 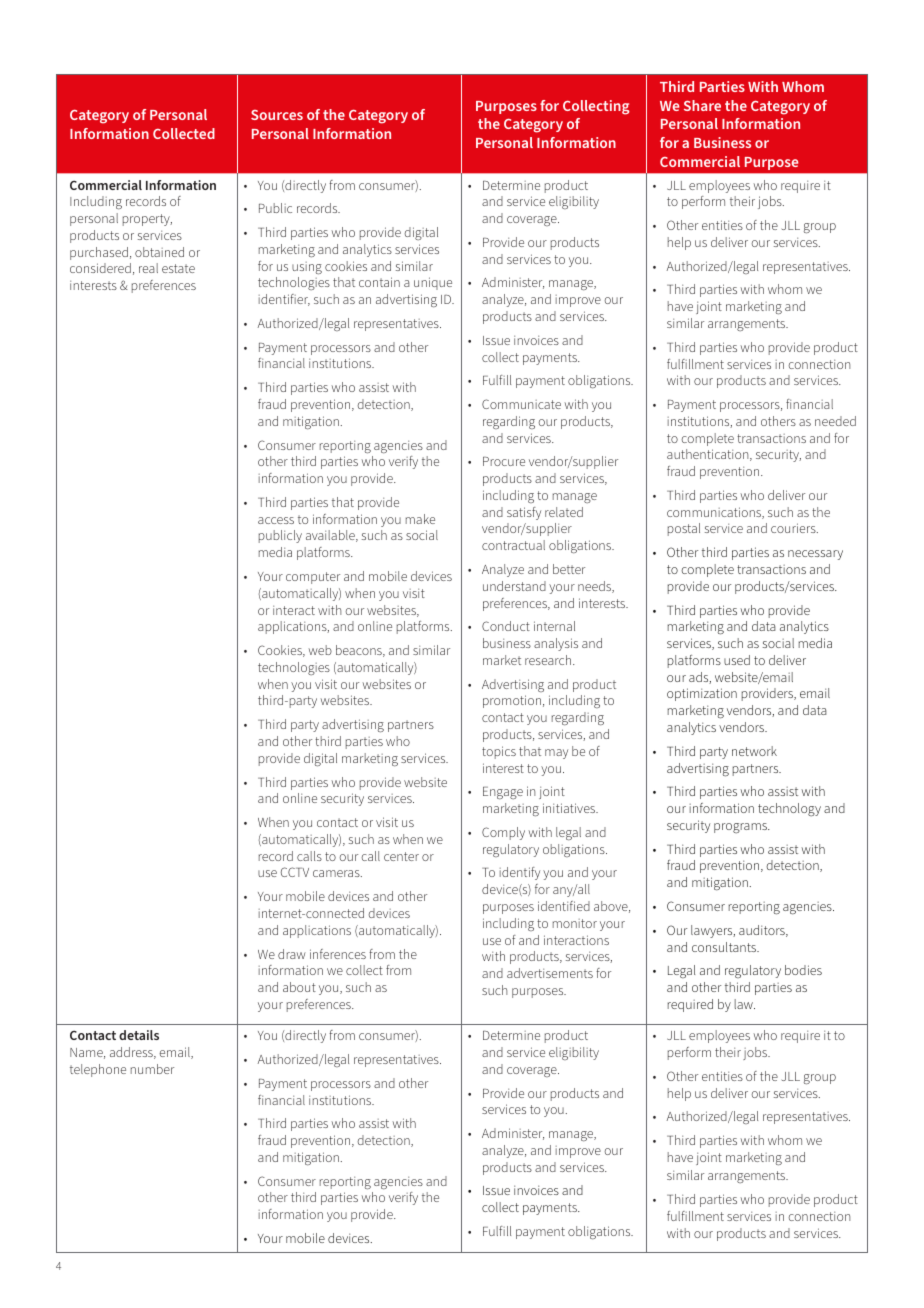 I want to click on advertisements, so click(x=550, y=973).
